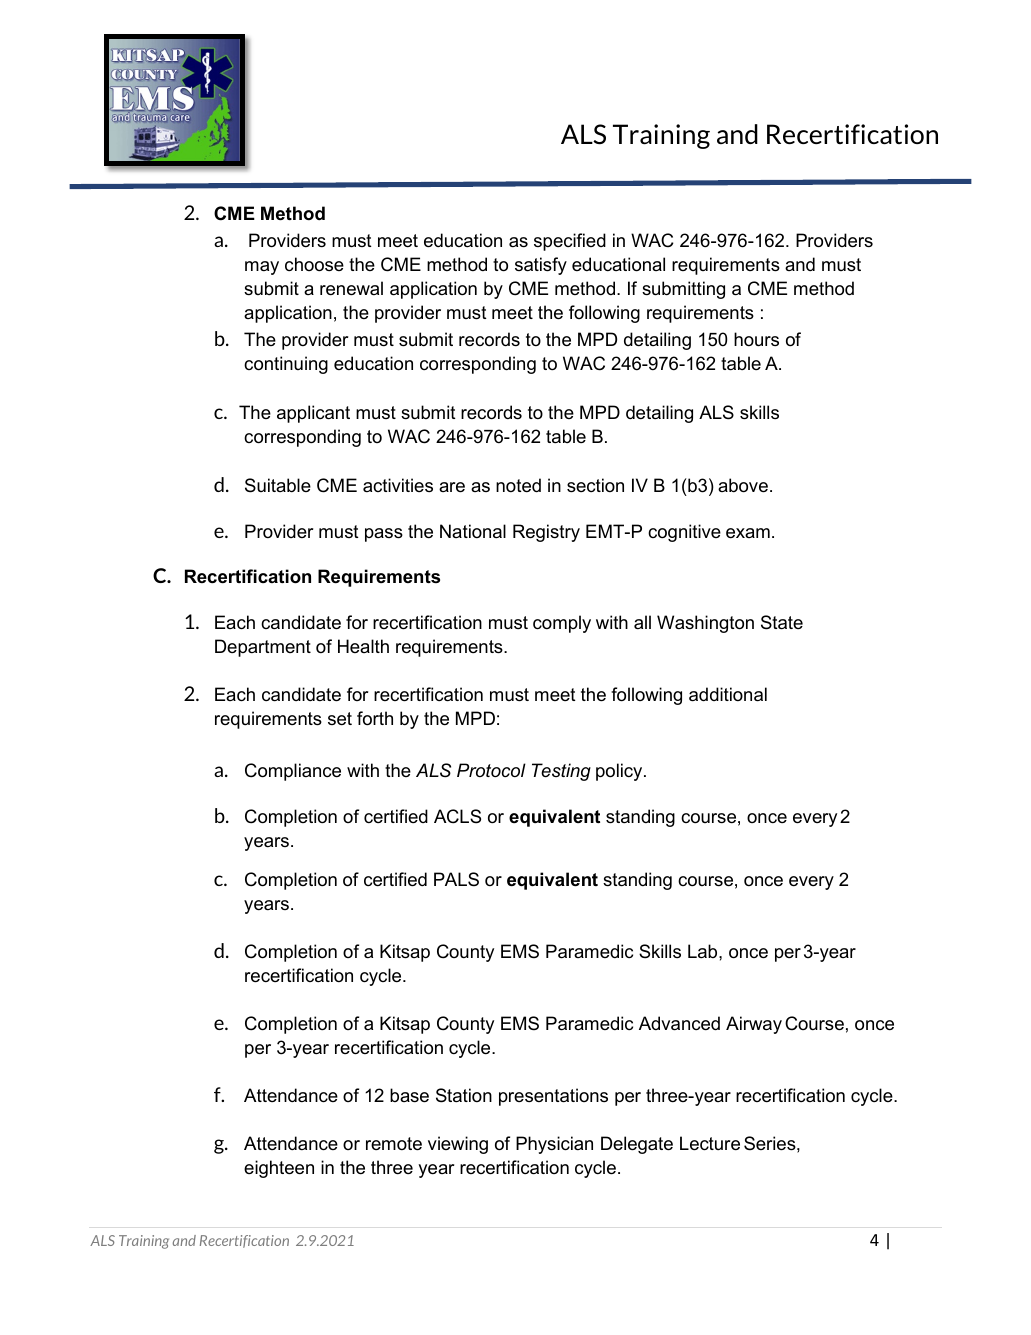 The image size is (1031, 1335). I want to click on satisfy, so click(541, 266).
